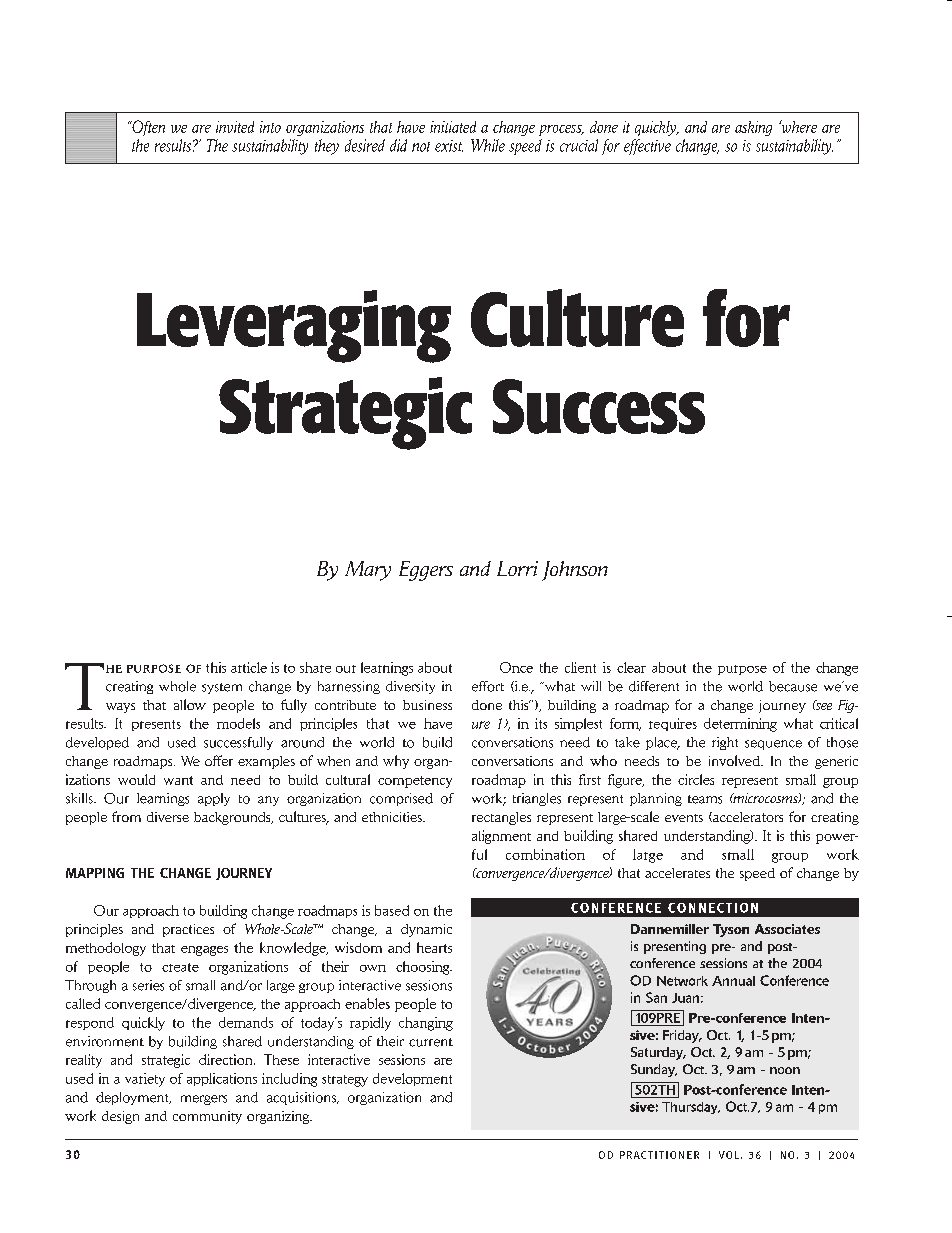 The image size is (952, 1233). I want to click on Often, so click(147, 128).
